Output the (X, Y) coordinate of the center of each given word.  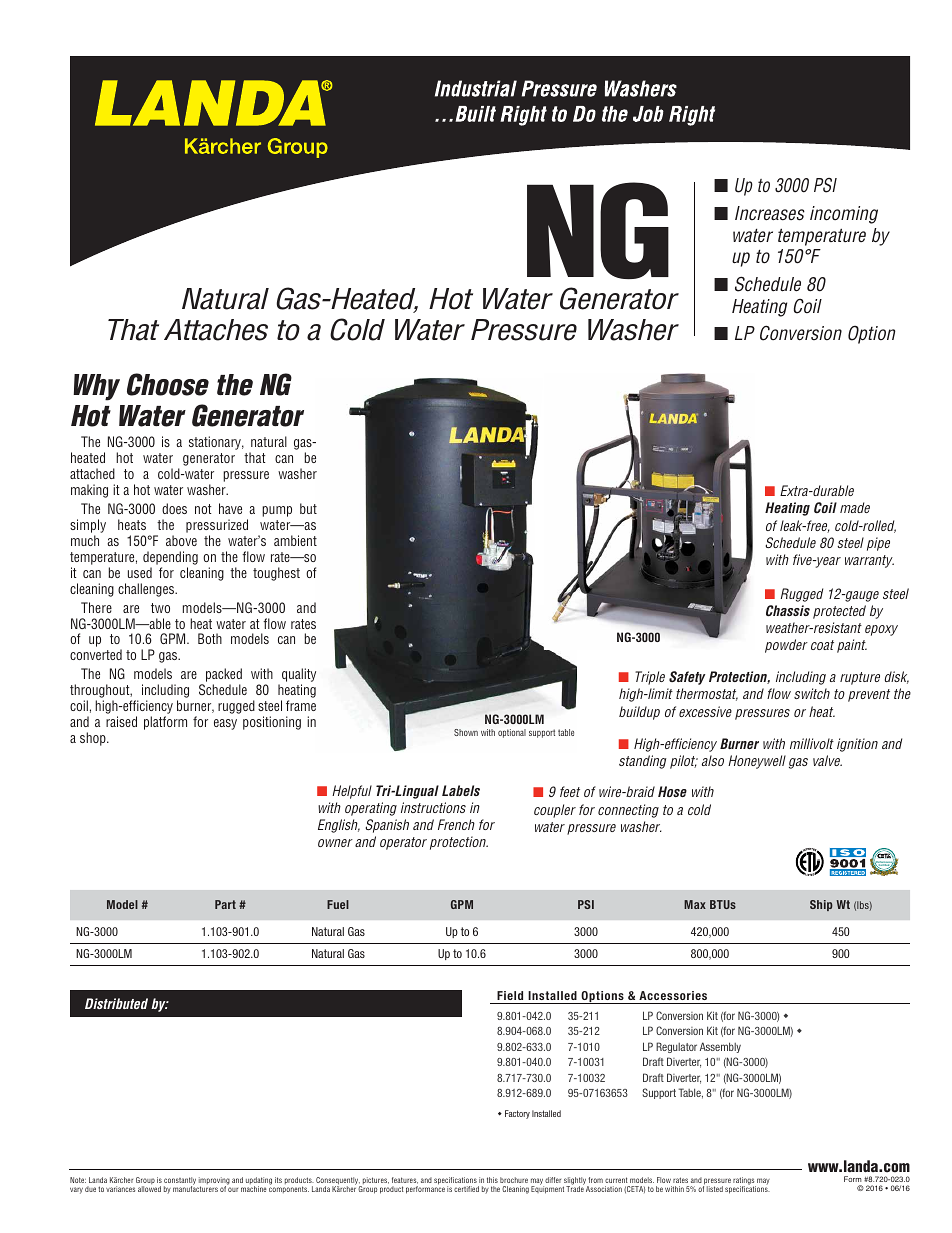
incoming (844, 215)
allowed (149, 1189)
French (456, 824)
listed (715, 1189)
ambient (295, 540)
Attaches (216, 330)
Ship (821, 905)
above (181, 540)
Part (225, 904)
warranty (869, 561)
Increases (770, 213)
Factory (517, 1114)
